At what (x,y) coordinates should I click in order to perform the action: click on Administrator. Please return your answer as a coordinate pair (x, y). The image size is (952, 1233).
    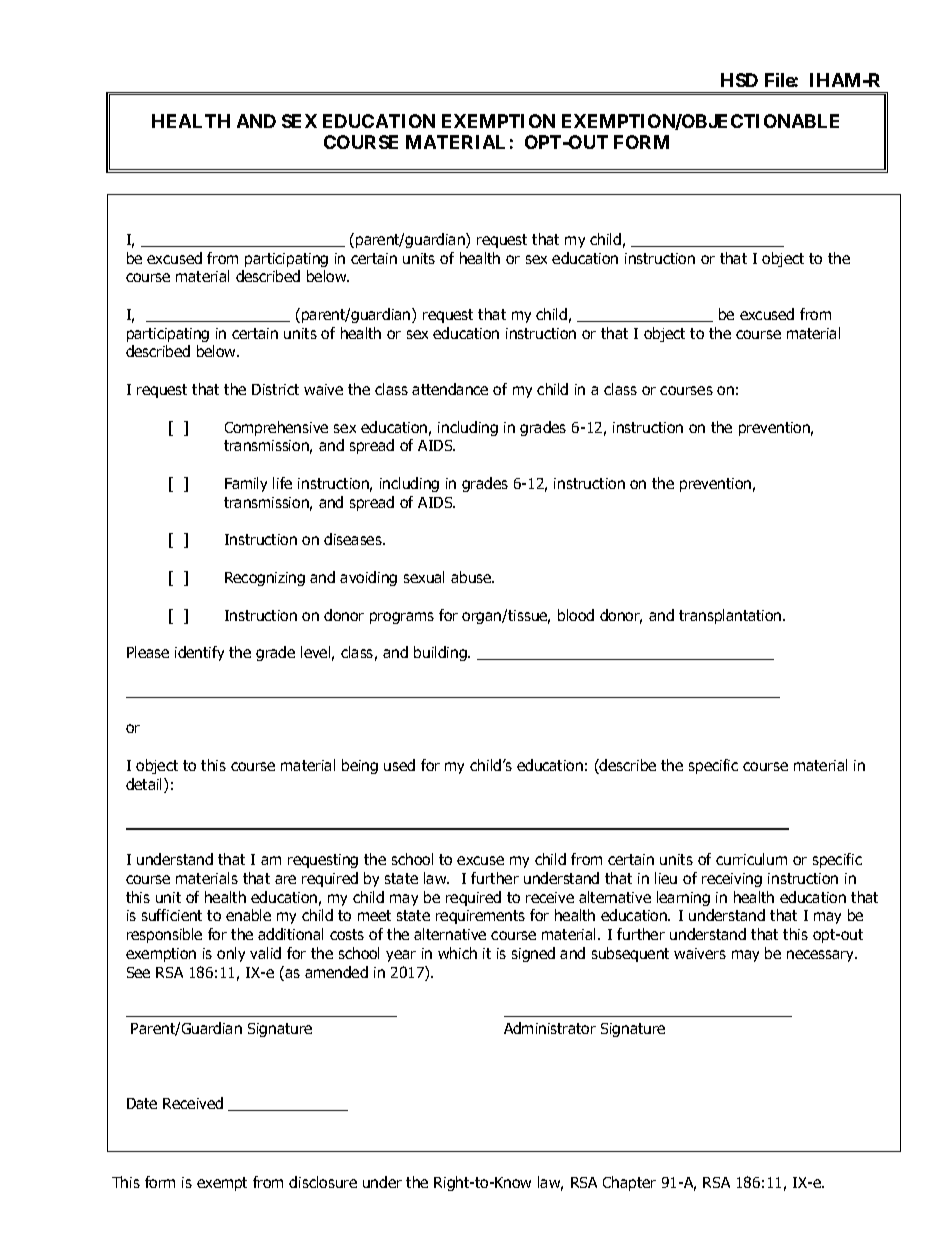
    Looking at the image, I should click on (550, 1028).
